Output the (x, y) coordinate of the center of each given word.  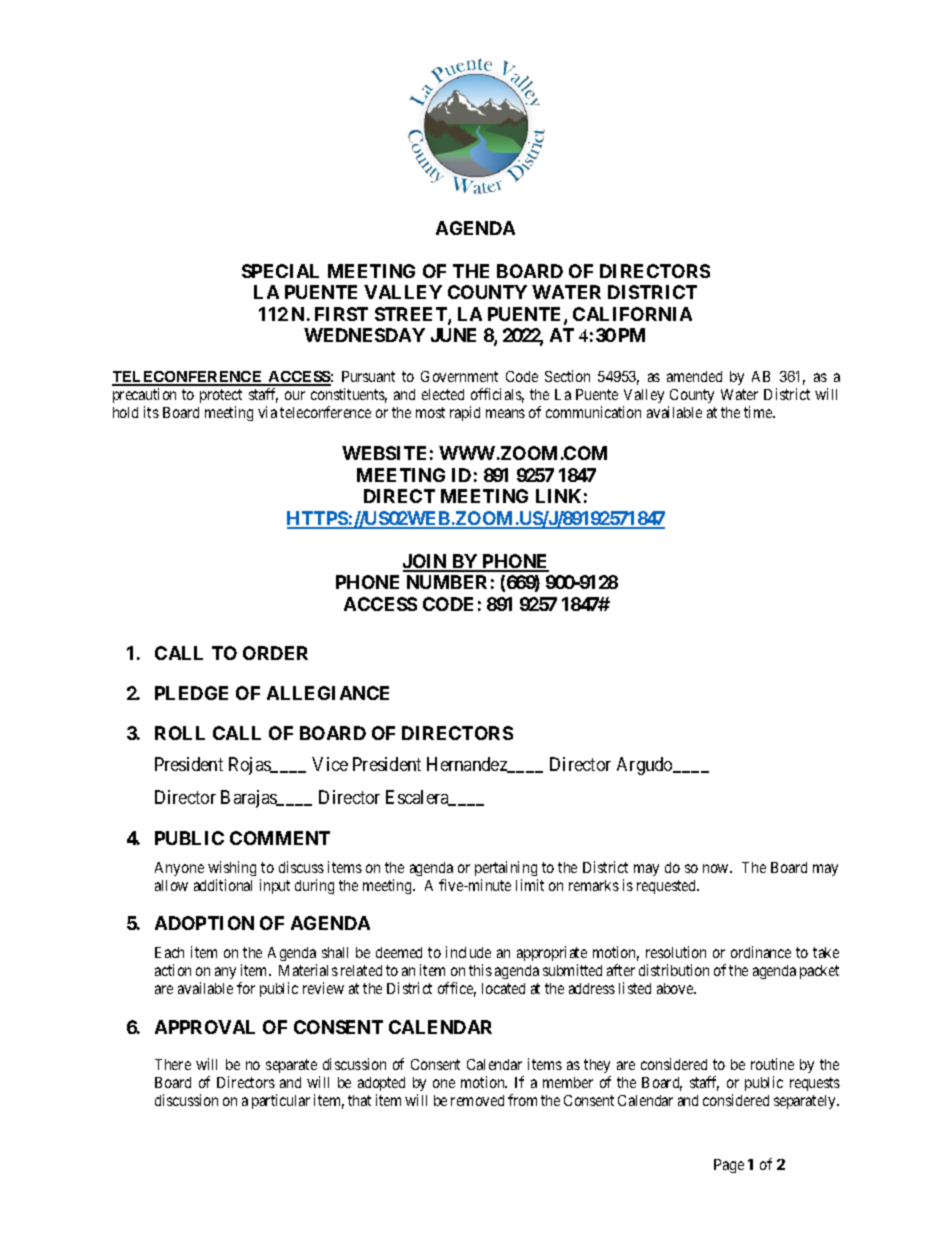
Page (729, 1166)
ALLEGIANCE (328, 693)
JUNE (453, 335)
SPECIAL (280, 271)
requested (668, 887)
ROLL (180, 733)
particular (281, 1101)
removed (477, 1100)
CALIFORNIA (632, 314)
